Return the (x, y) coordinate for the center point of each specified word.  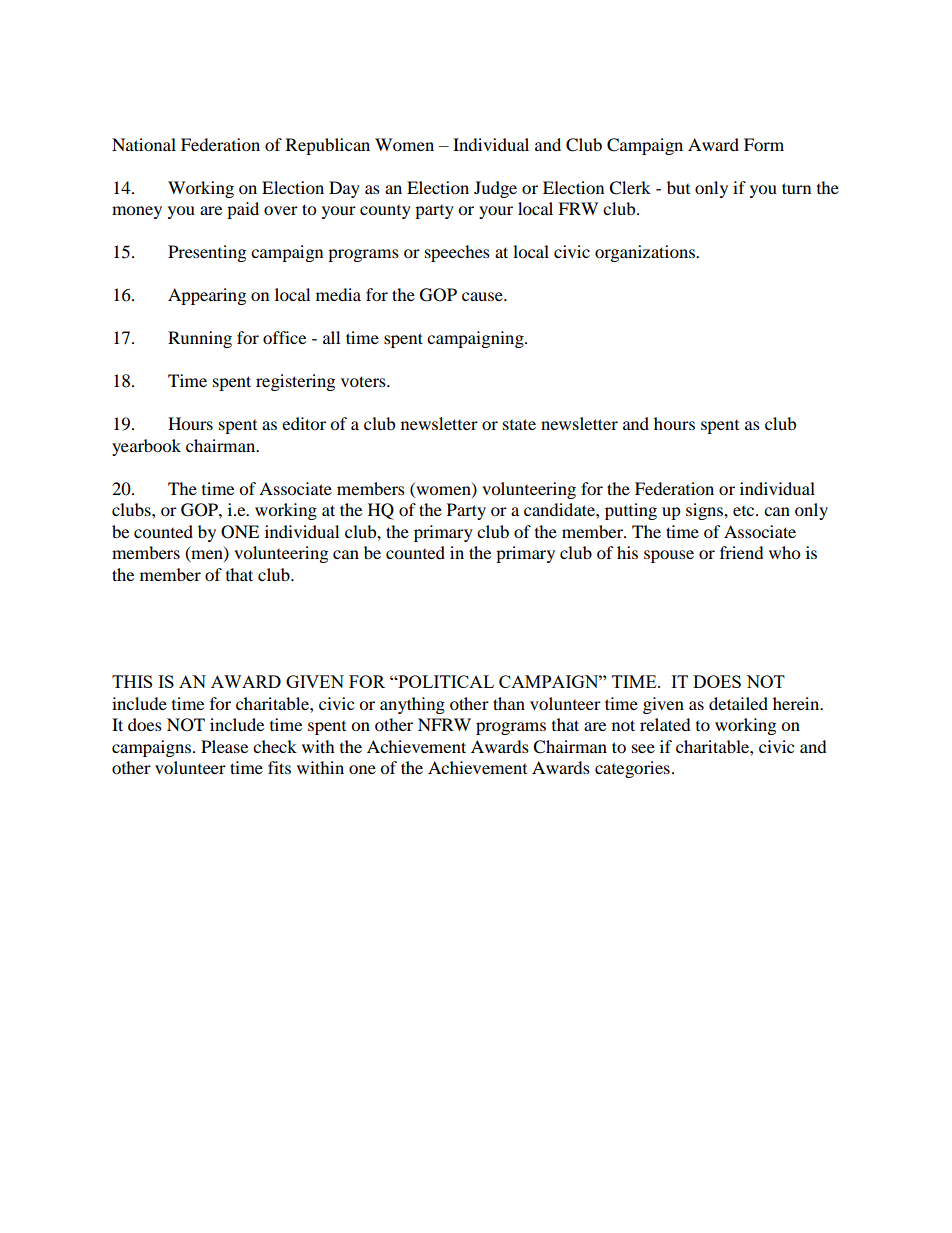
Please (224, 746)
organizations (646, 253)
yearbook (146, 447)
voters (364, 381)
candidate (560, 509)
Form (764, 144)
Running (200, 339)
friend (742, 552)
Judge (495, 189)
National (144, 144)
